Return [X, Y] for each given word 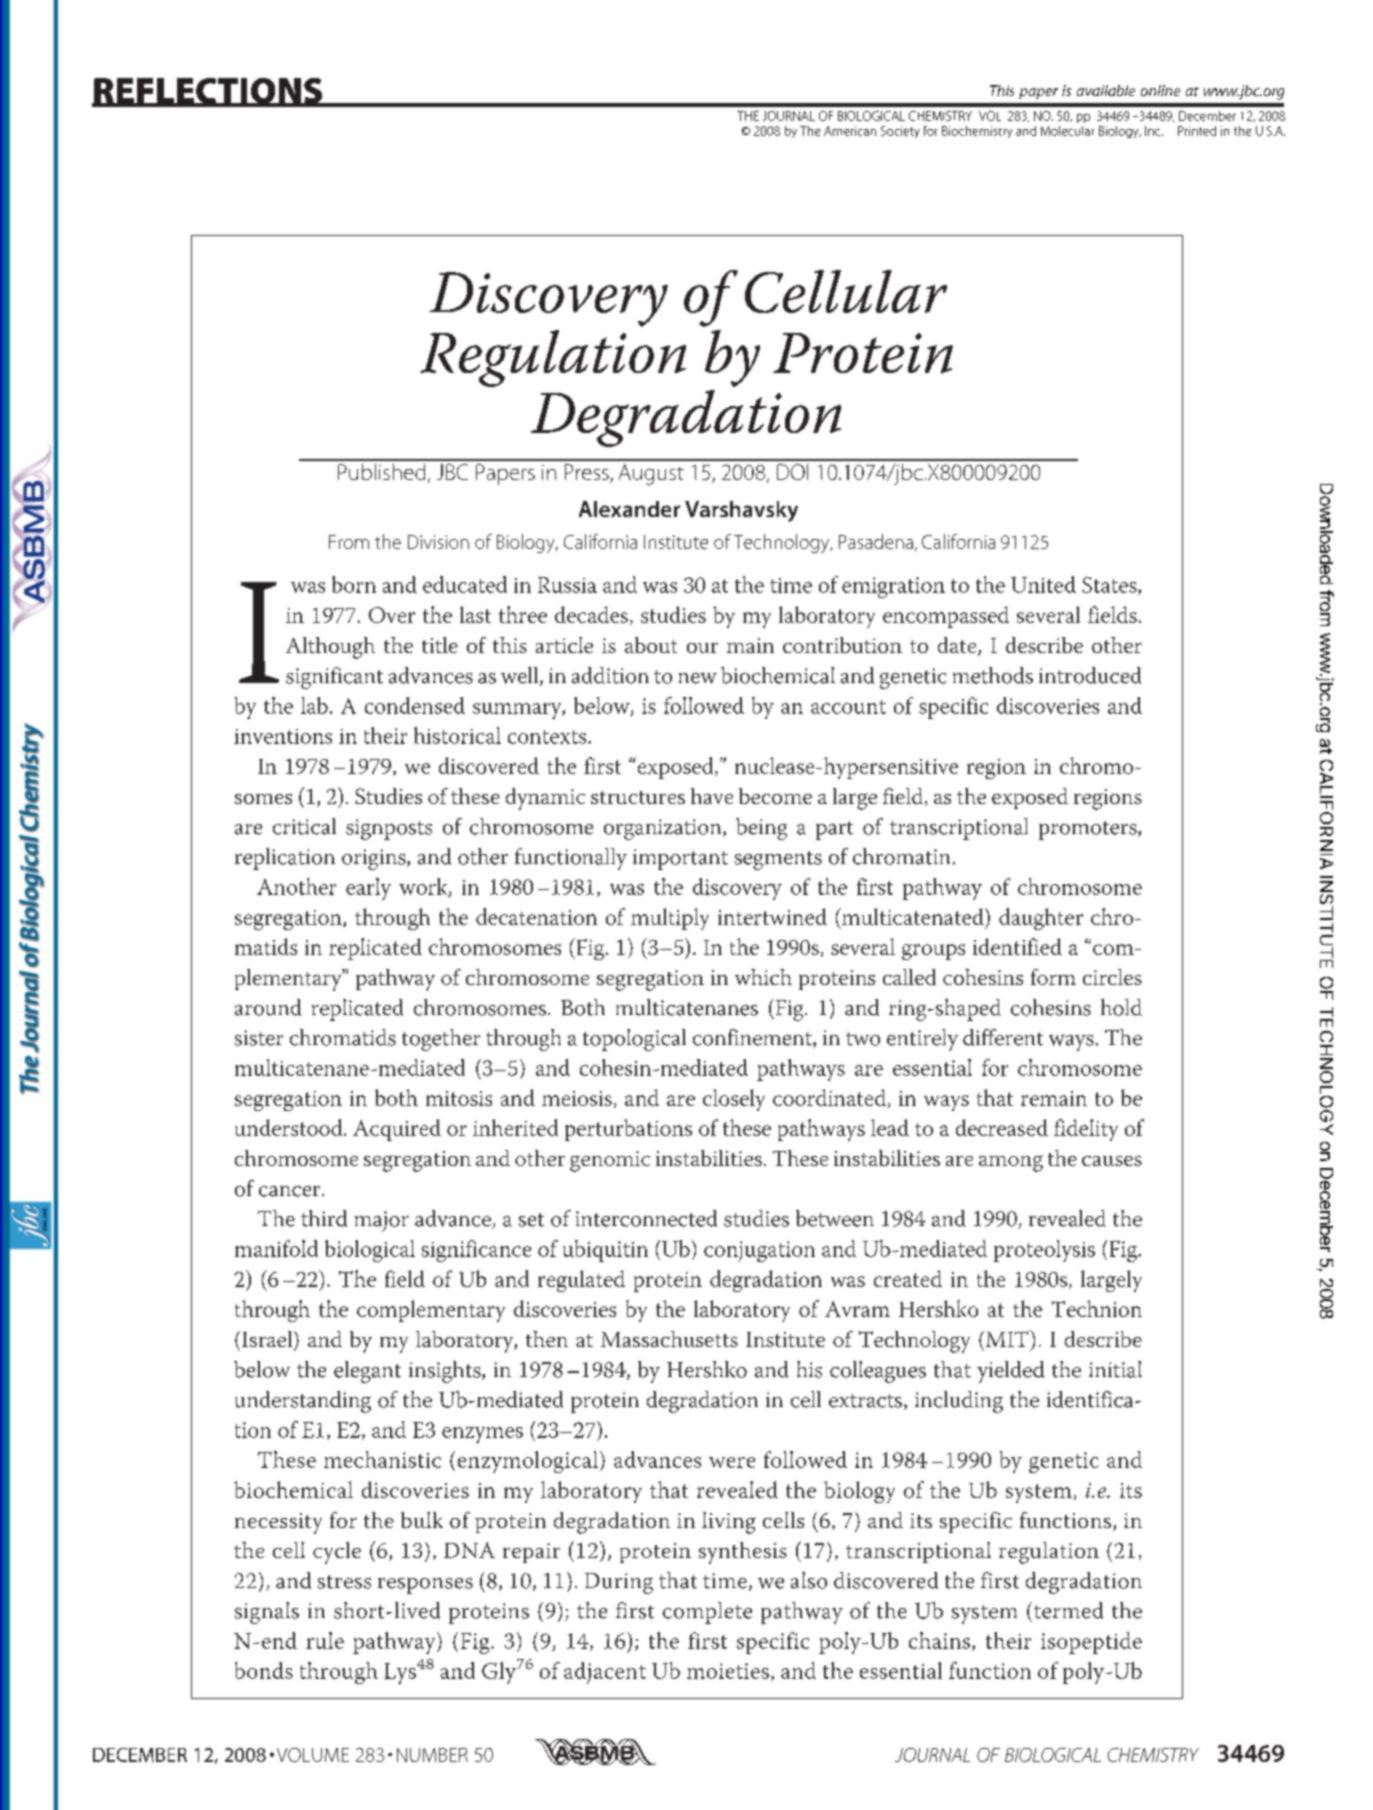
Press [588, 473]
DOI [792, 472]
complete [707, 1613]
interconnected [646, 1218]
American [850, 131]
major [382, 1221]
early [368, 889]
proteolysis [1044, 1251]
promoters [1089, 830]
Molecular [1067, 131]
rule [325, 1640]
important [680, 859]
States [1110, 586]
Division [438, 542]
